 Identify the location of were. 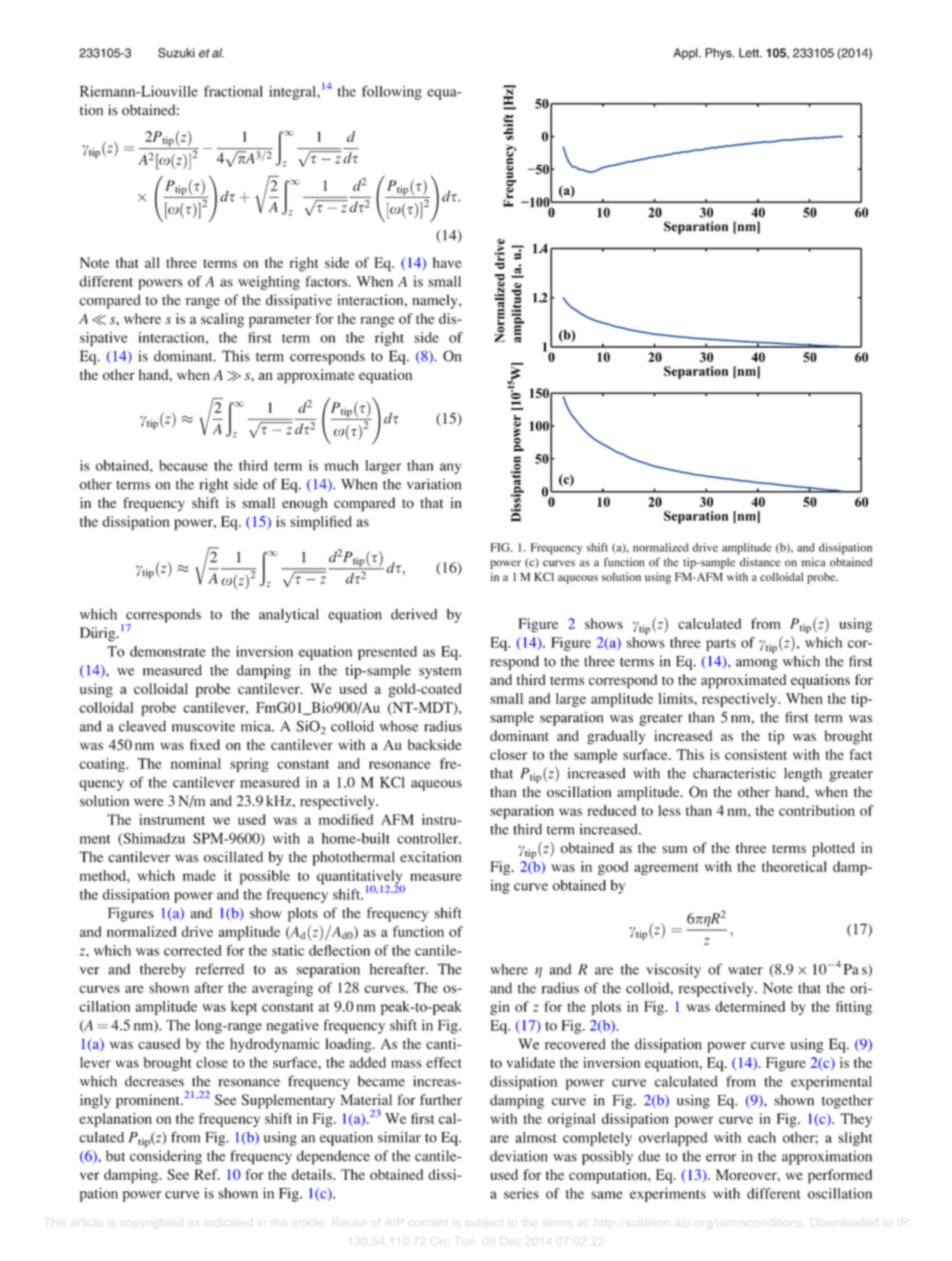
(148, 802).
